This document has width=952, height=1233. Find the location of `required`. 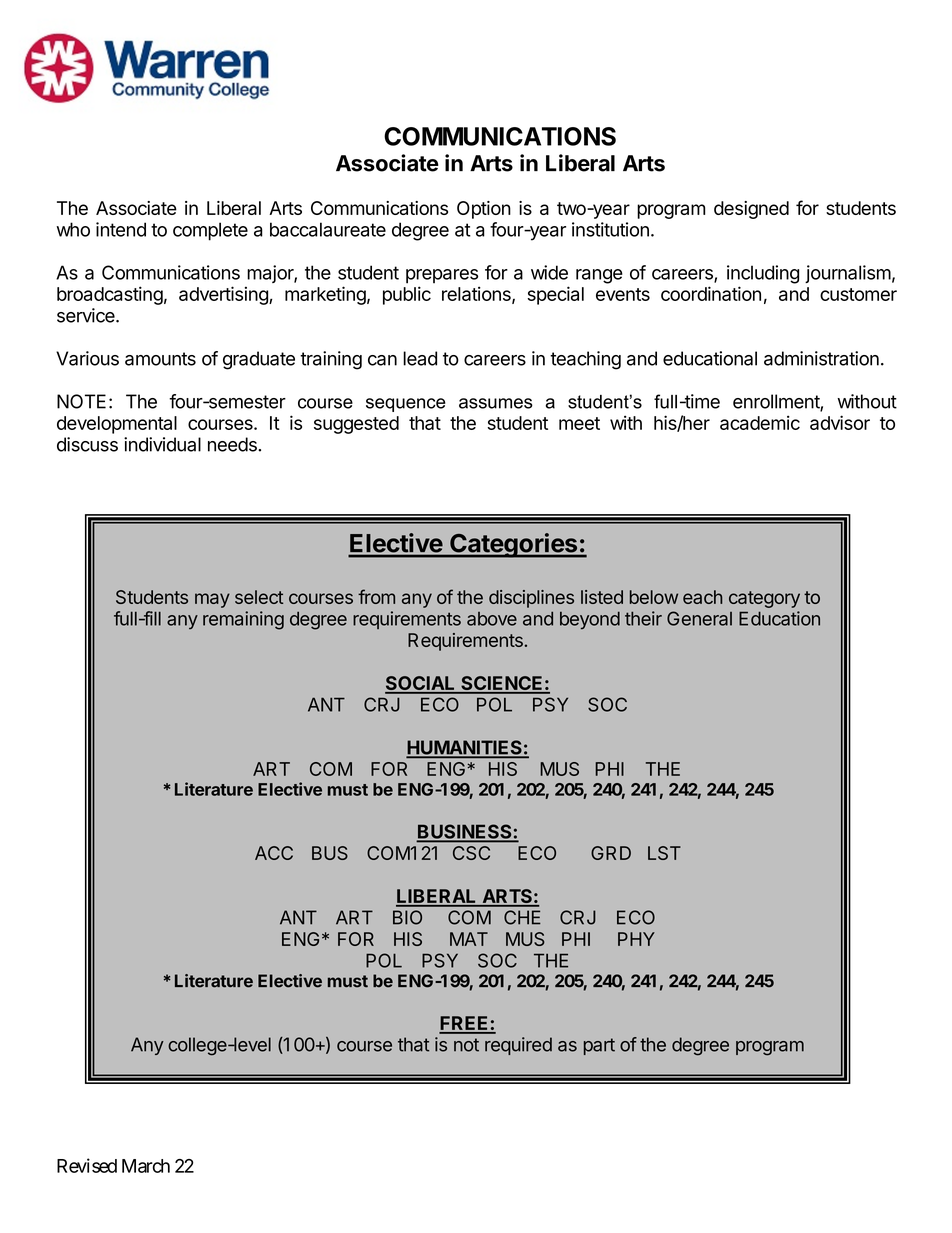

required is located at coordinates (518, 1046).
